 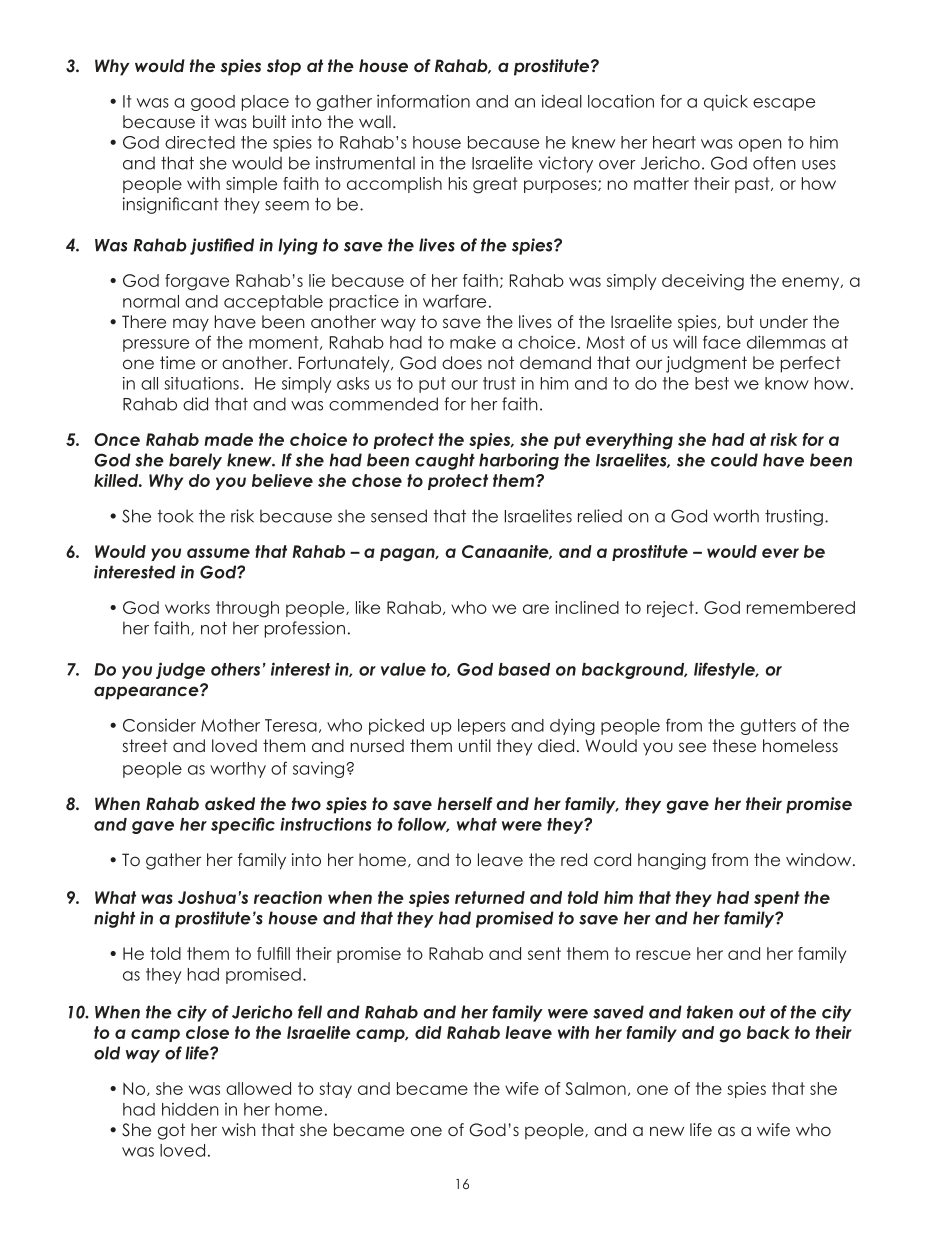 I want to click on reject, so click(x=671, y=609).
